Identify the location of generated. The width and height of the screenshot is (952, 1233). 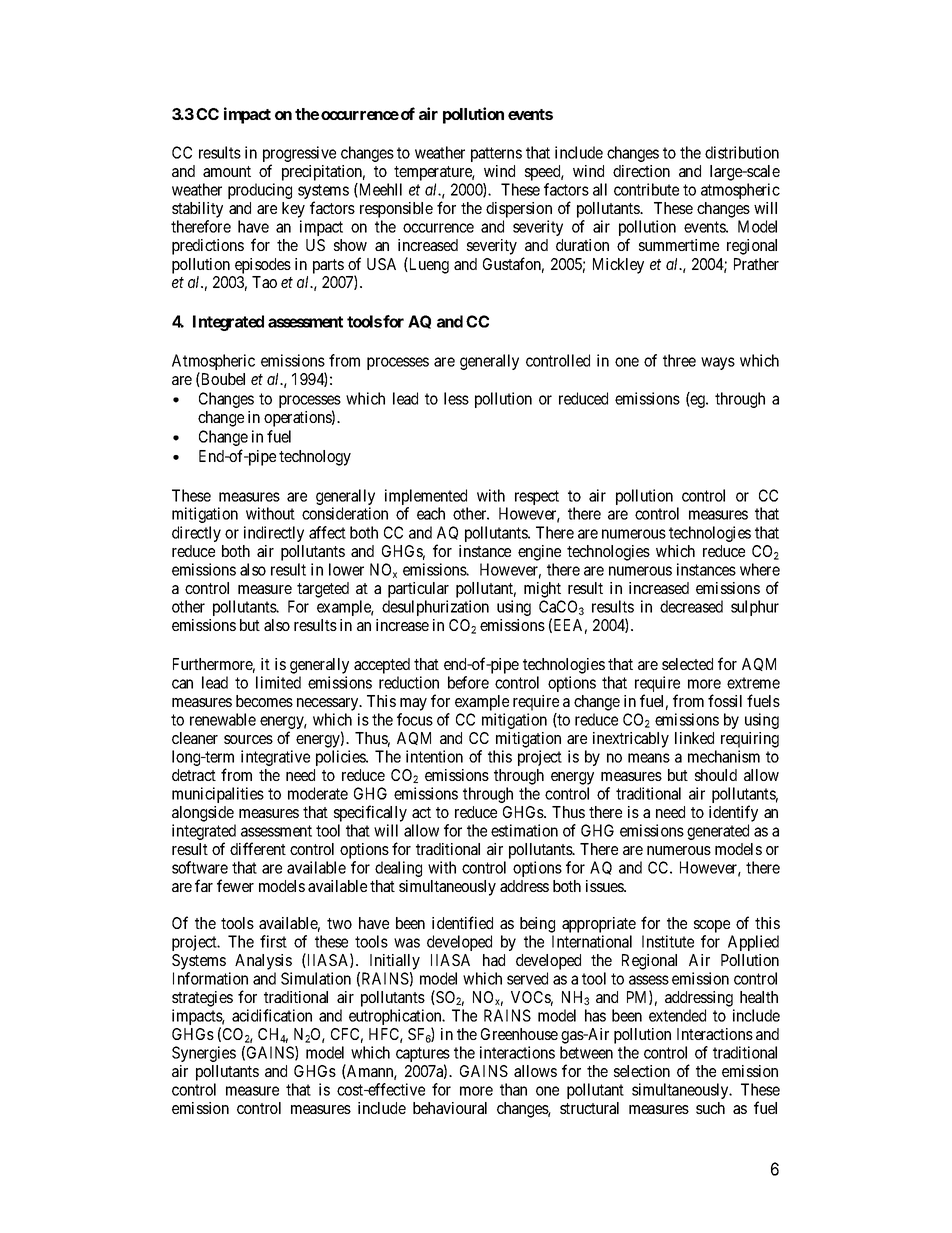
(718, 832).
